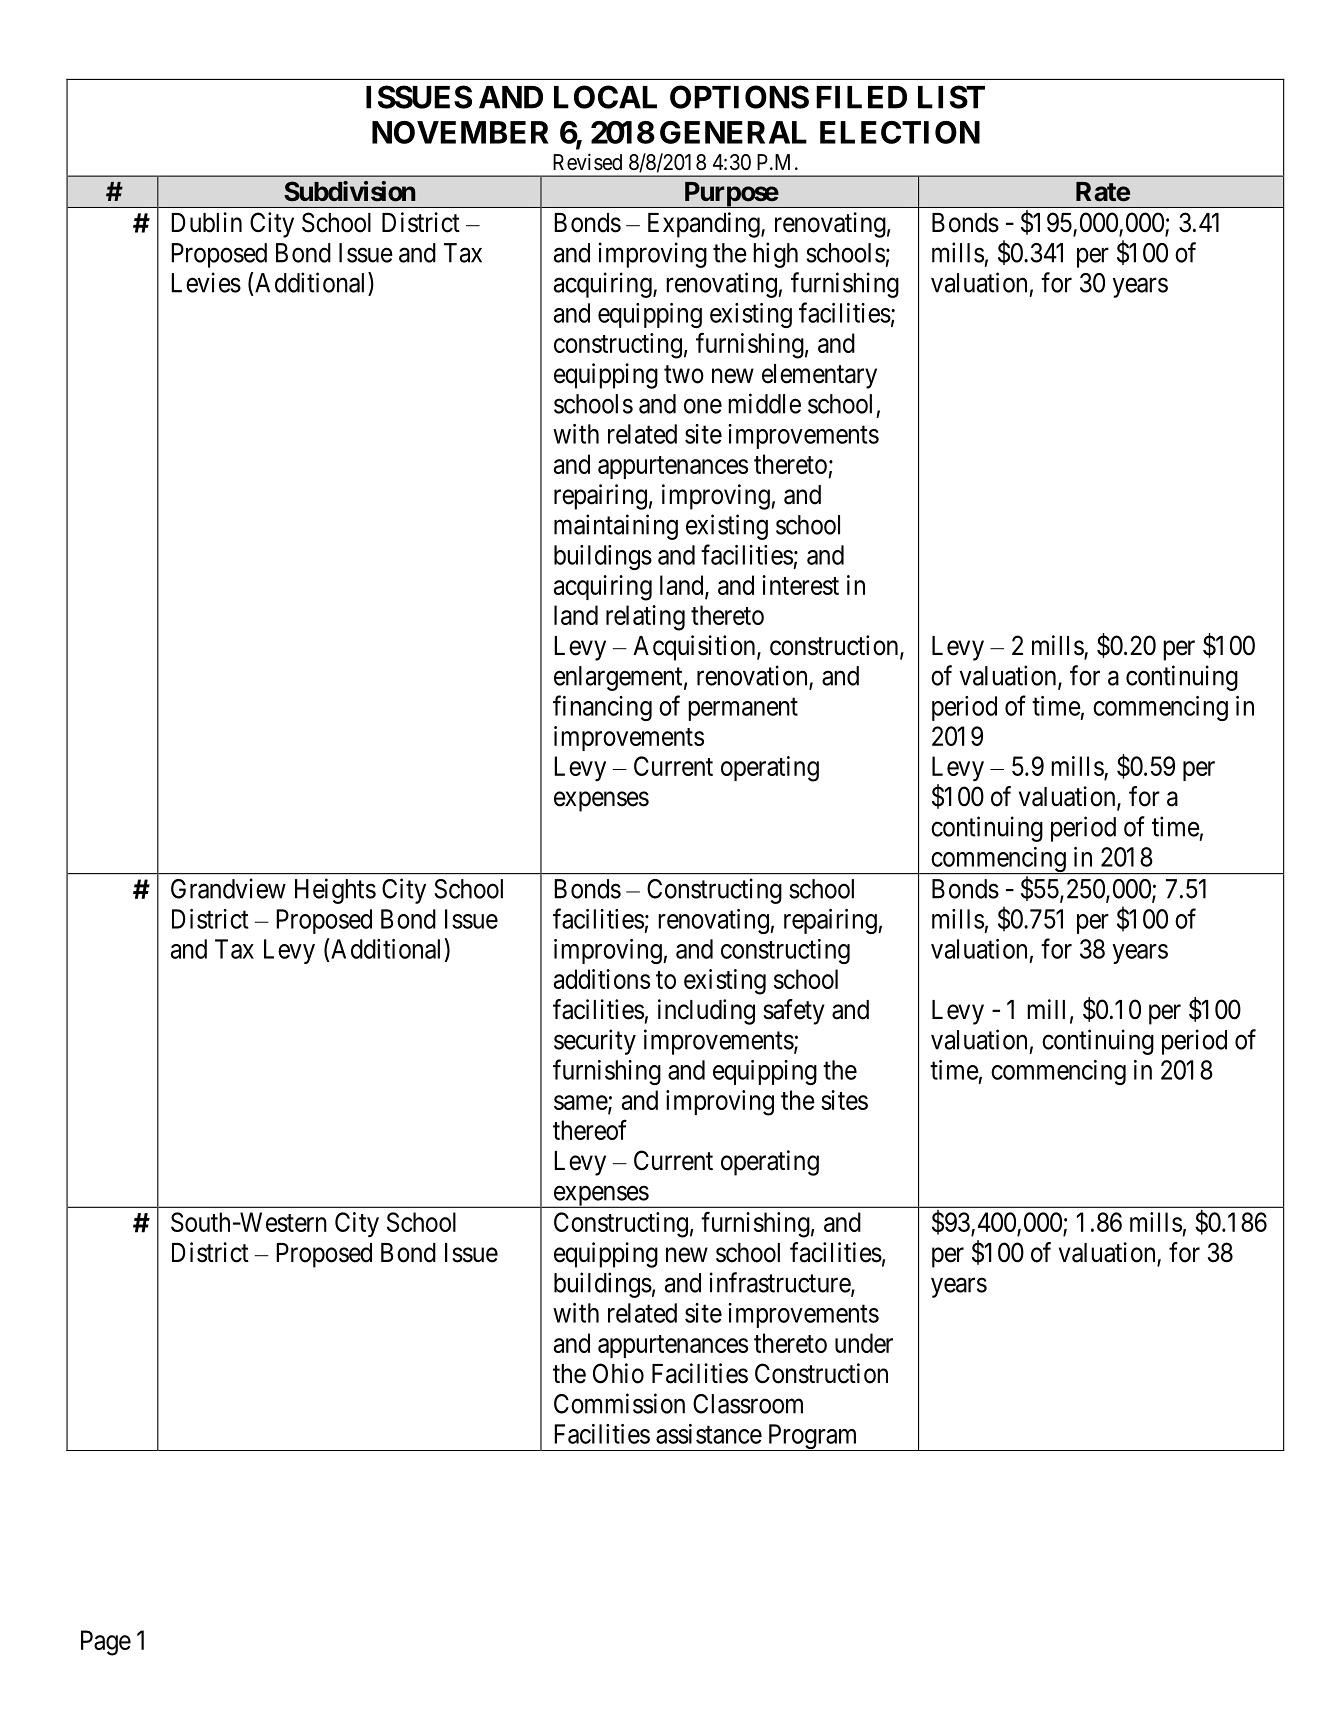 This image has width=1341, height=1735. What do you see at coordinates (587, 162) in the image?
I see `Revised` at bounding box center [587, 162].
